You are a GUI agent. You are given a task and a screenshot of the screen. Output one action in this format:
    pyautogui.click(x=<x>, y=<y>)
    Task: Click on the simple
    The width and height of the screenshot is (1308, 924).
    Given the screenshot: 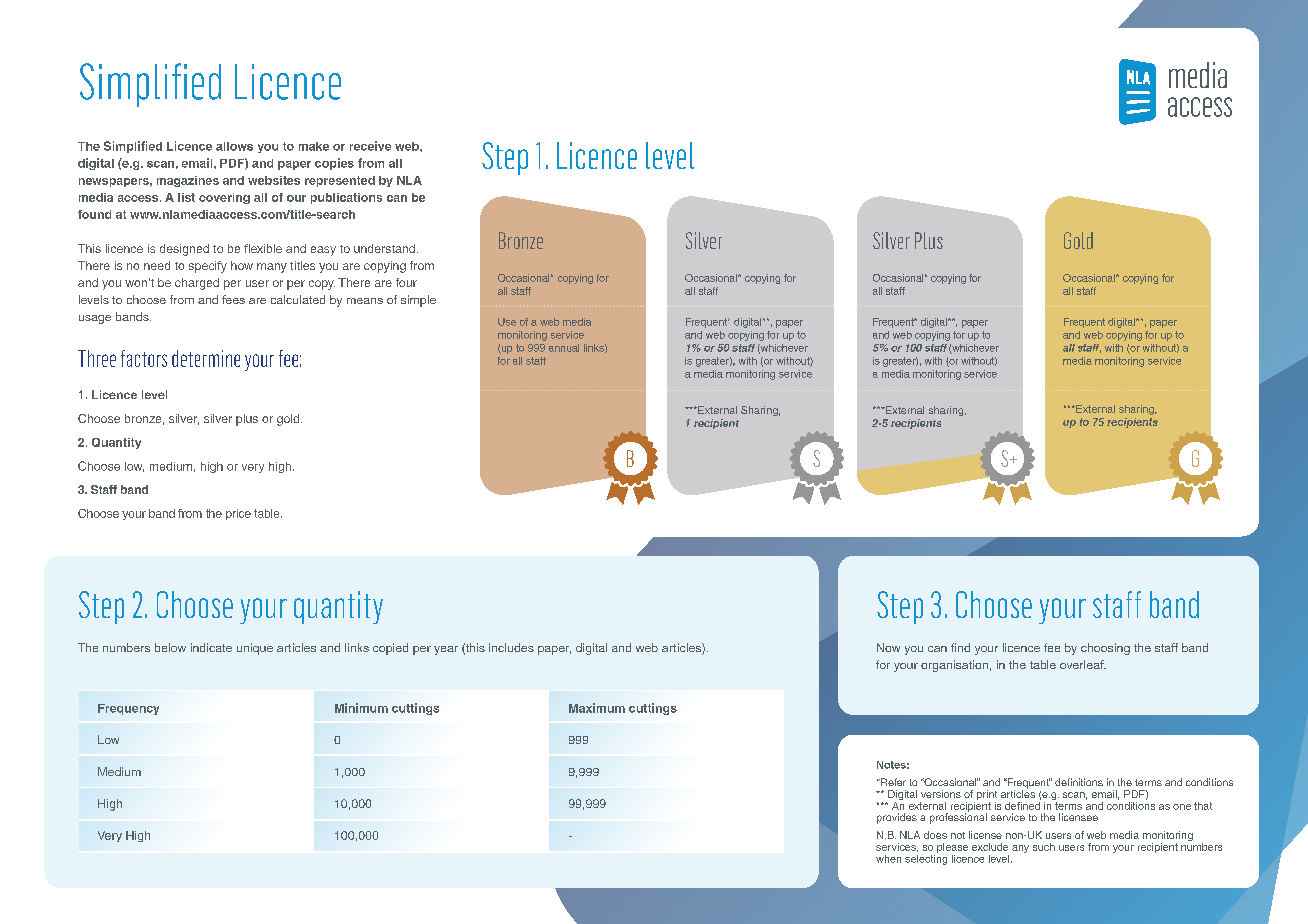 What is the action you would take?
    pyautogui.click(x=418, y=301)
